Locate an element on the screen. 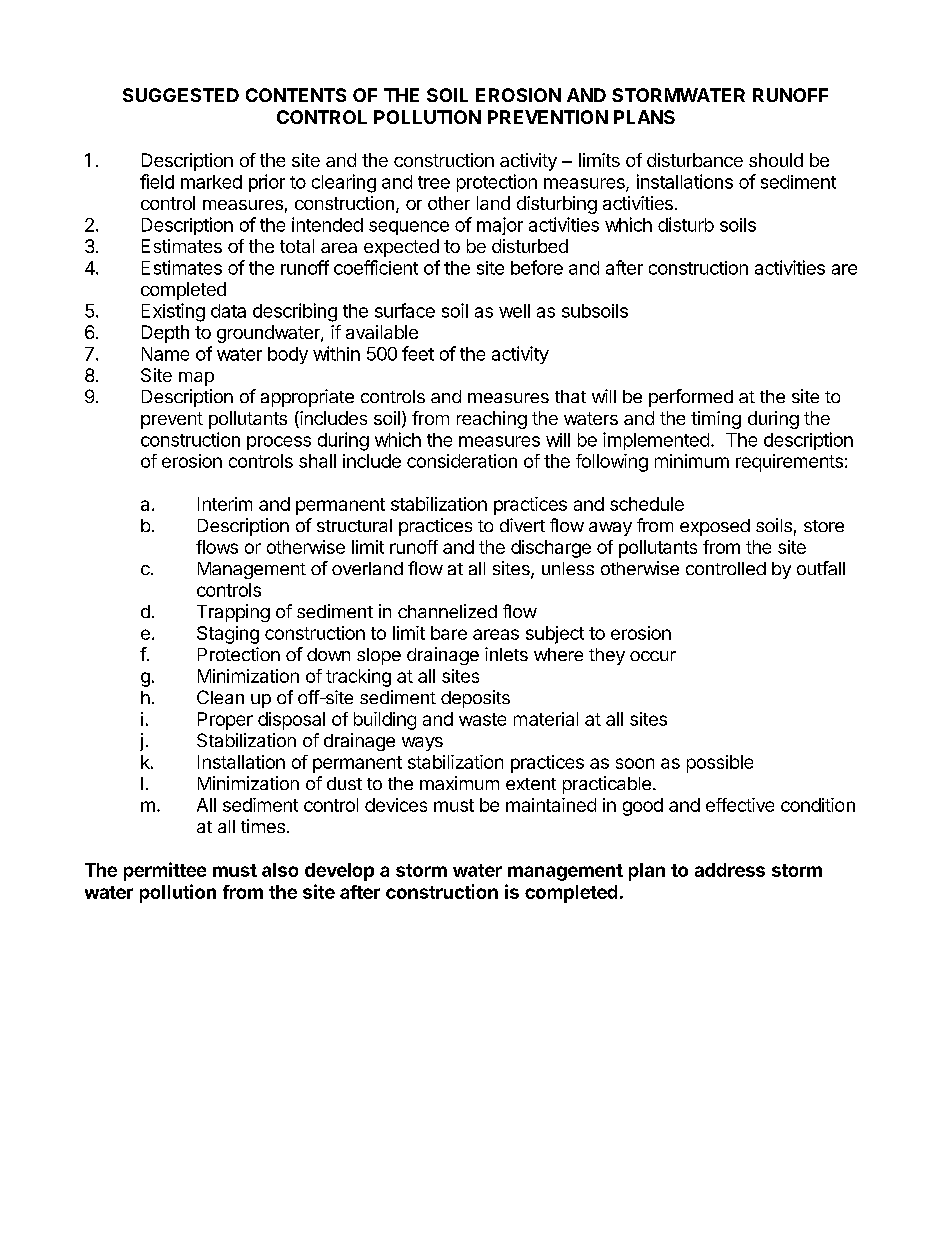 This screenshot has height=1233, width=952. Staging is located at coordinates (228, 635).
